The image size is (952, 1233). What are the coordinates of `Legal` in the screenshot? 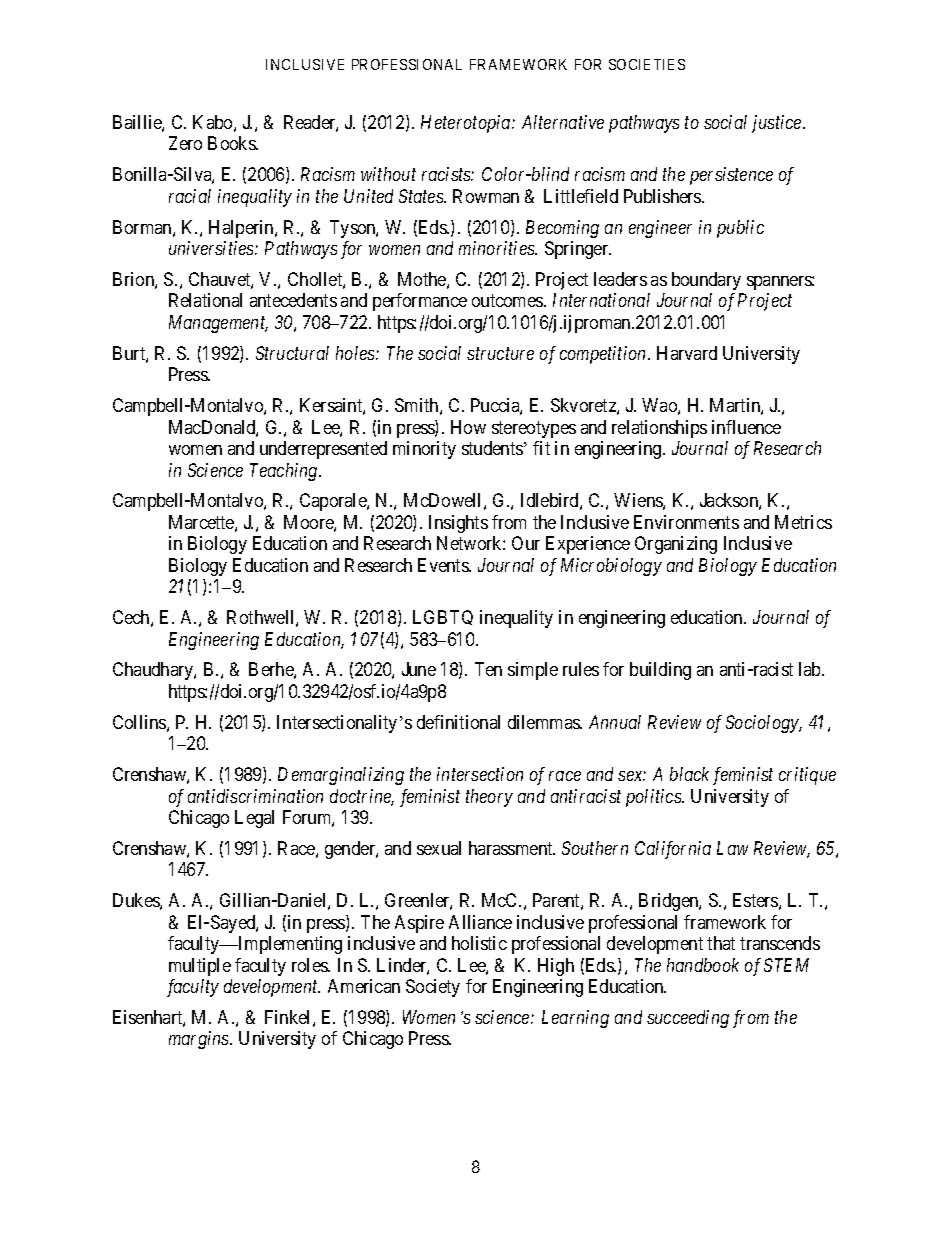 It's located at (254, 819).
